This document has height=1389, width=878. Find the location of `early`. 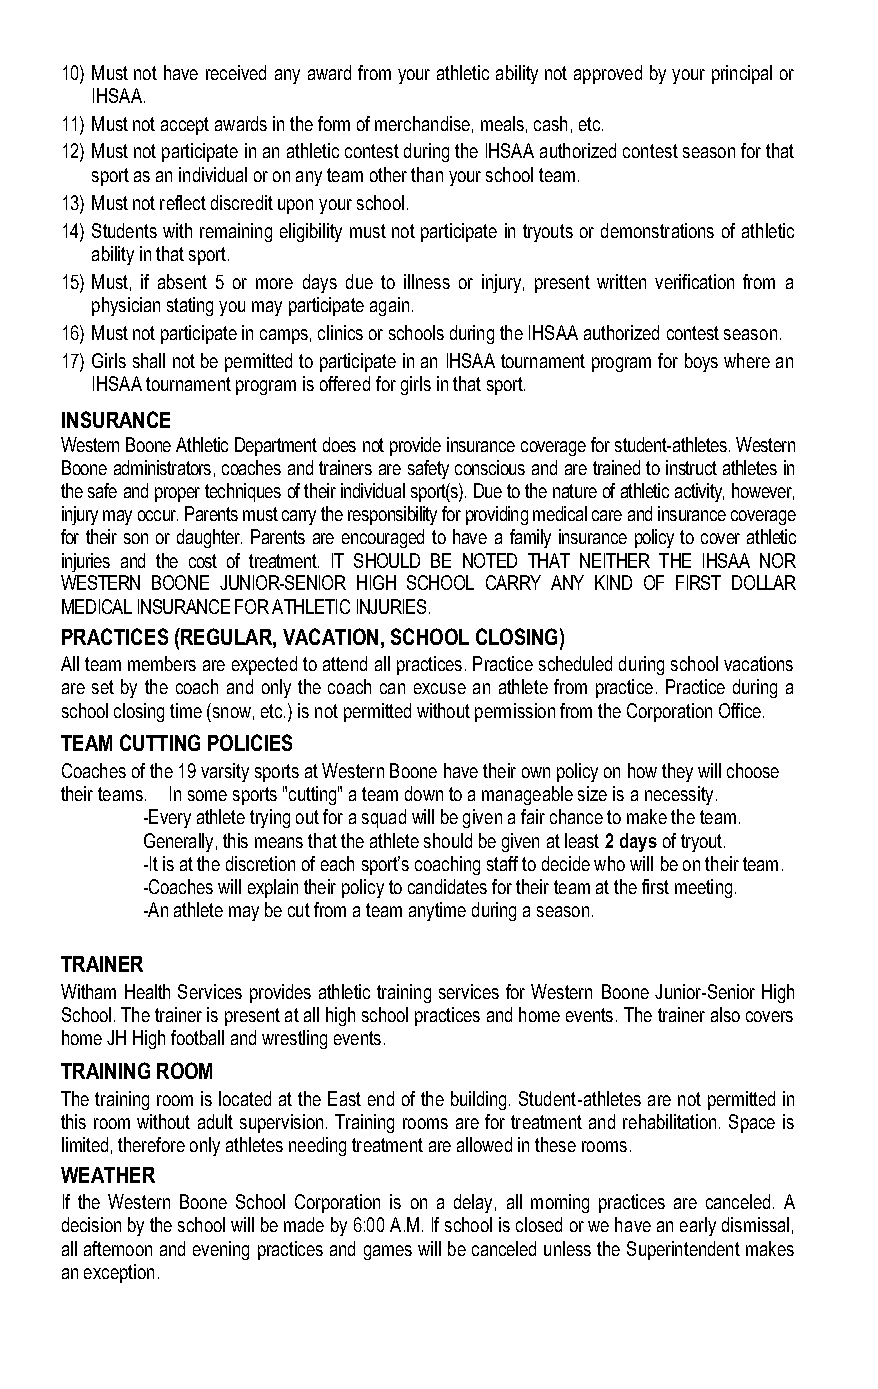

early is located at coordinates (698, 1226).
